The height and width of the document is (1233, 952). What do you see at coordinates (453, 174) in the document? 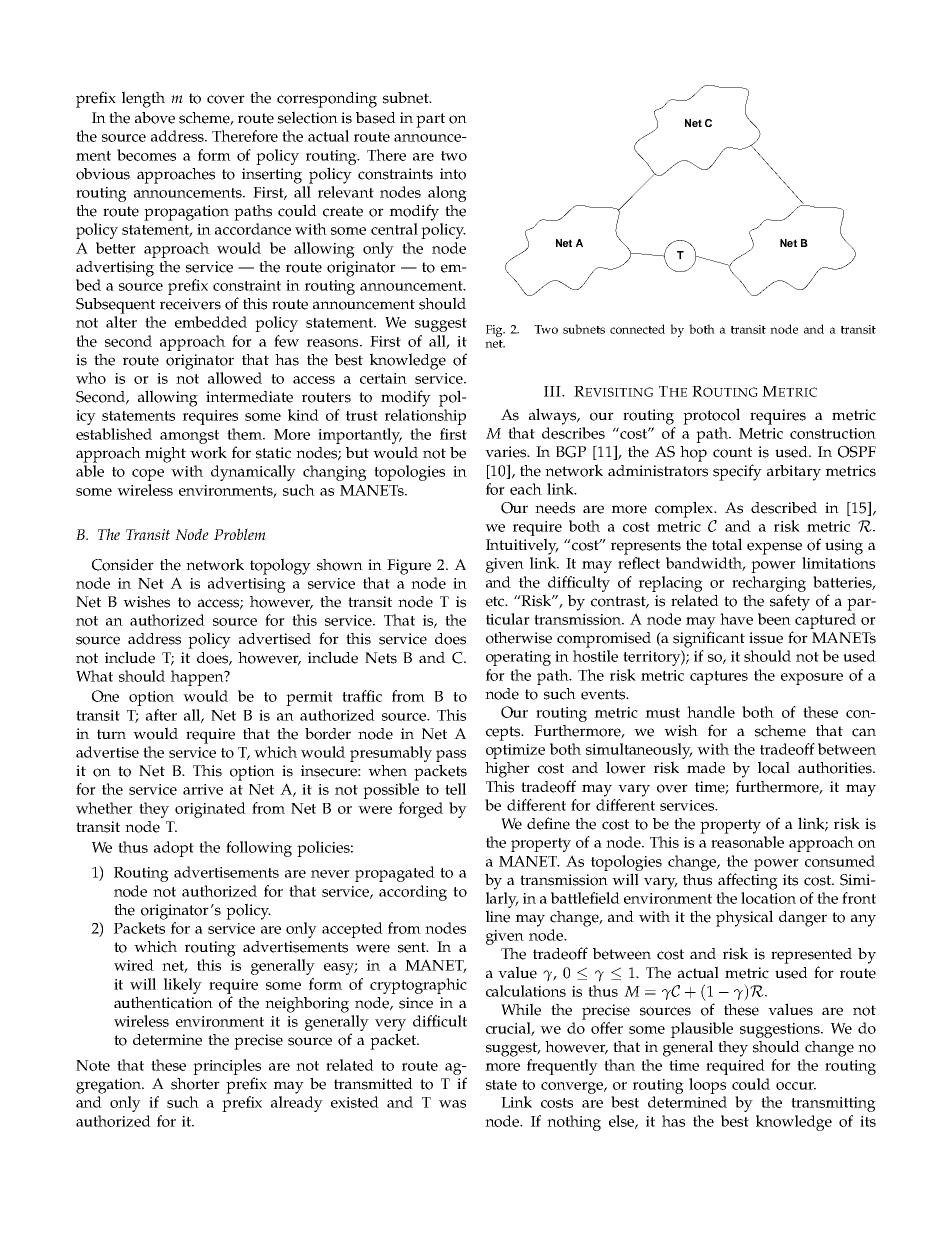
I see `into` at bounding box center [453, 174].
